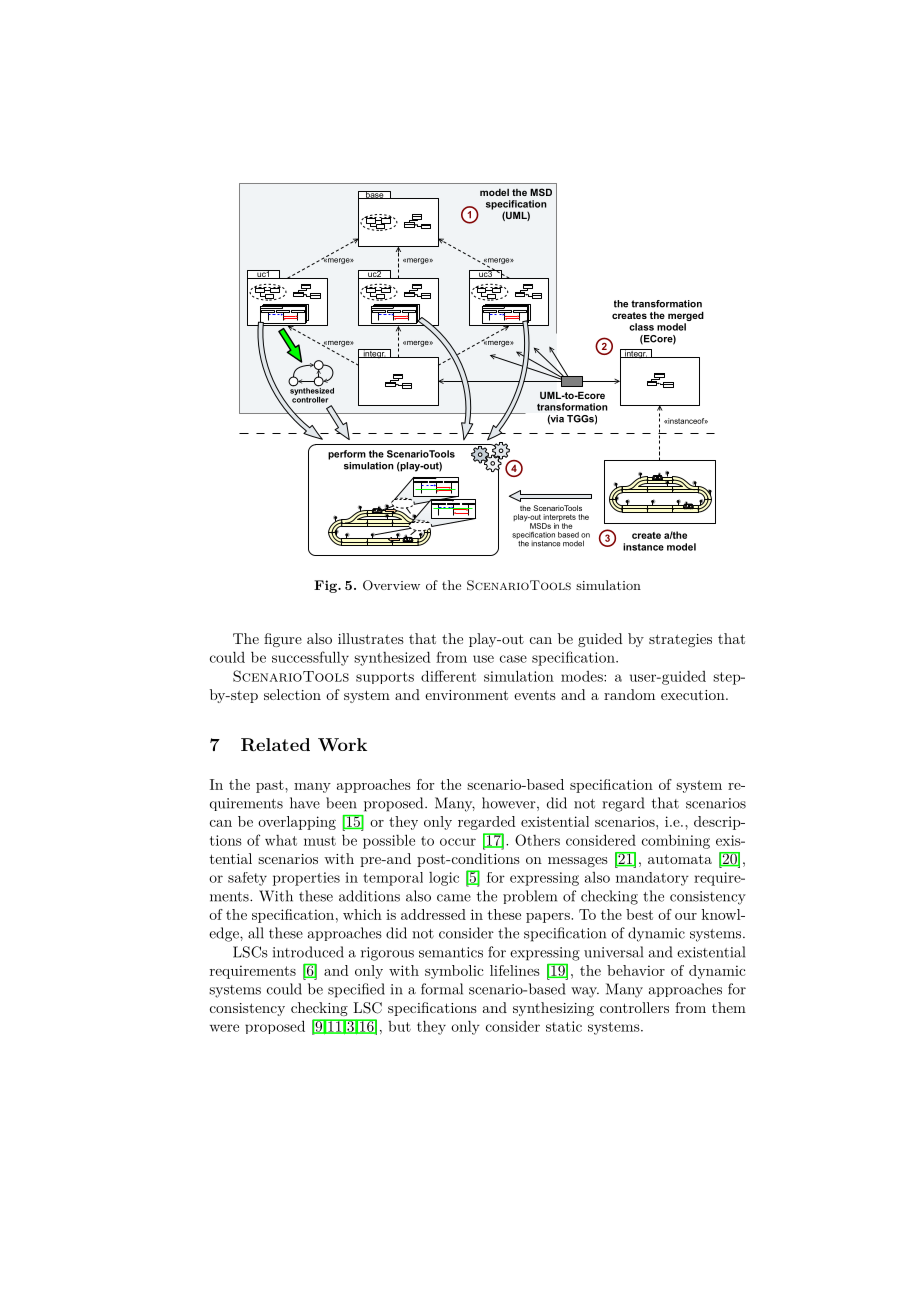 This image has height=1308, width=924. Describe the element at coordinates (680, 640) in the image. I see `strategies` at that location.
